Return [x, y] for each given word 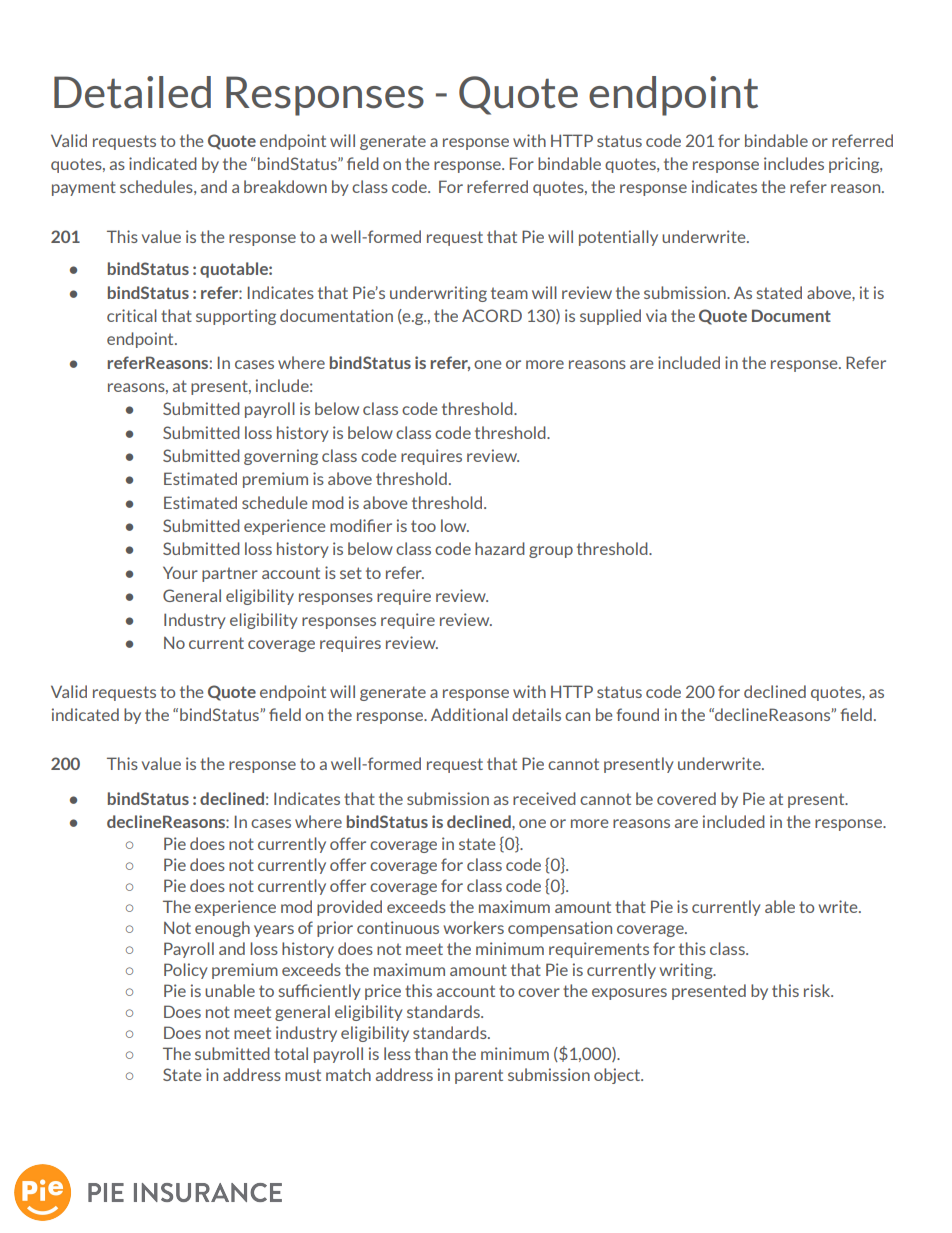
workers [474, 927]
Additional [469, 714]
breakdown [285, 186]
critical [132, 315]
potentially [618, 238]
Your [180, 572]
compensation [560, 929]
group [551, 552]
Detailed [132, 92]
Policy [186, 971]
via [656, 315]
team [509, 293]
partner [230, 574]
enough [222, 929]
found [638, 714]
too [423, 526]
